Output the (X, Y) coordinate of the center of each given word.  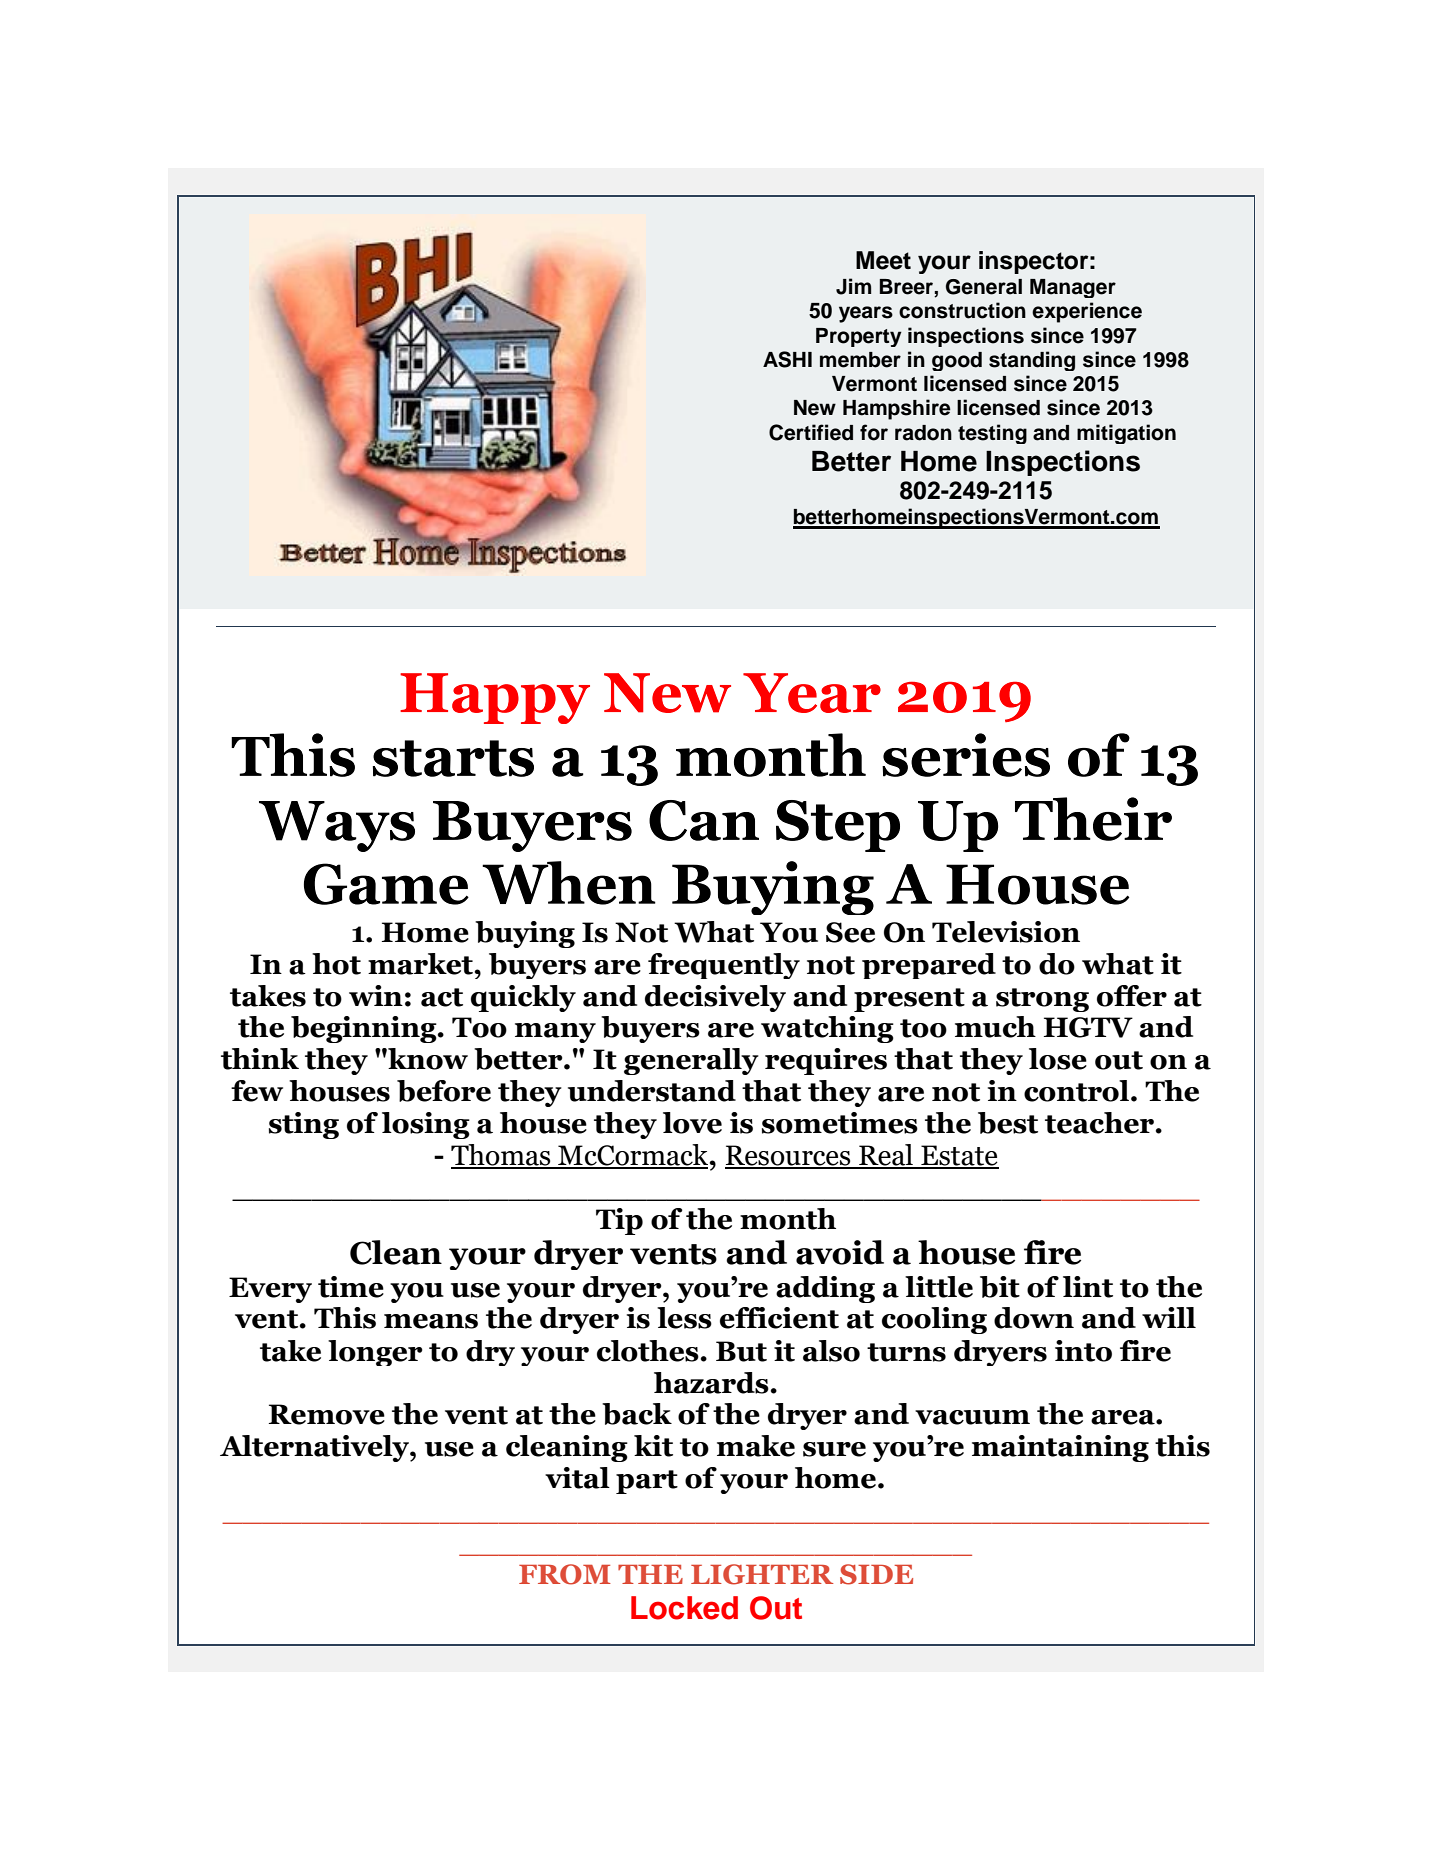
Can (704, 820)
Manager (1073, 288)
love (692, 1123)
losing (426, 1125)
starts (453, 758)
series (966, 755)
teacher (1101, 1123)
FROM (565, 1574)
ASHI (787, 359)
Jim (853, 286)
